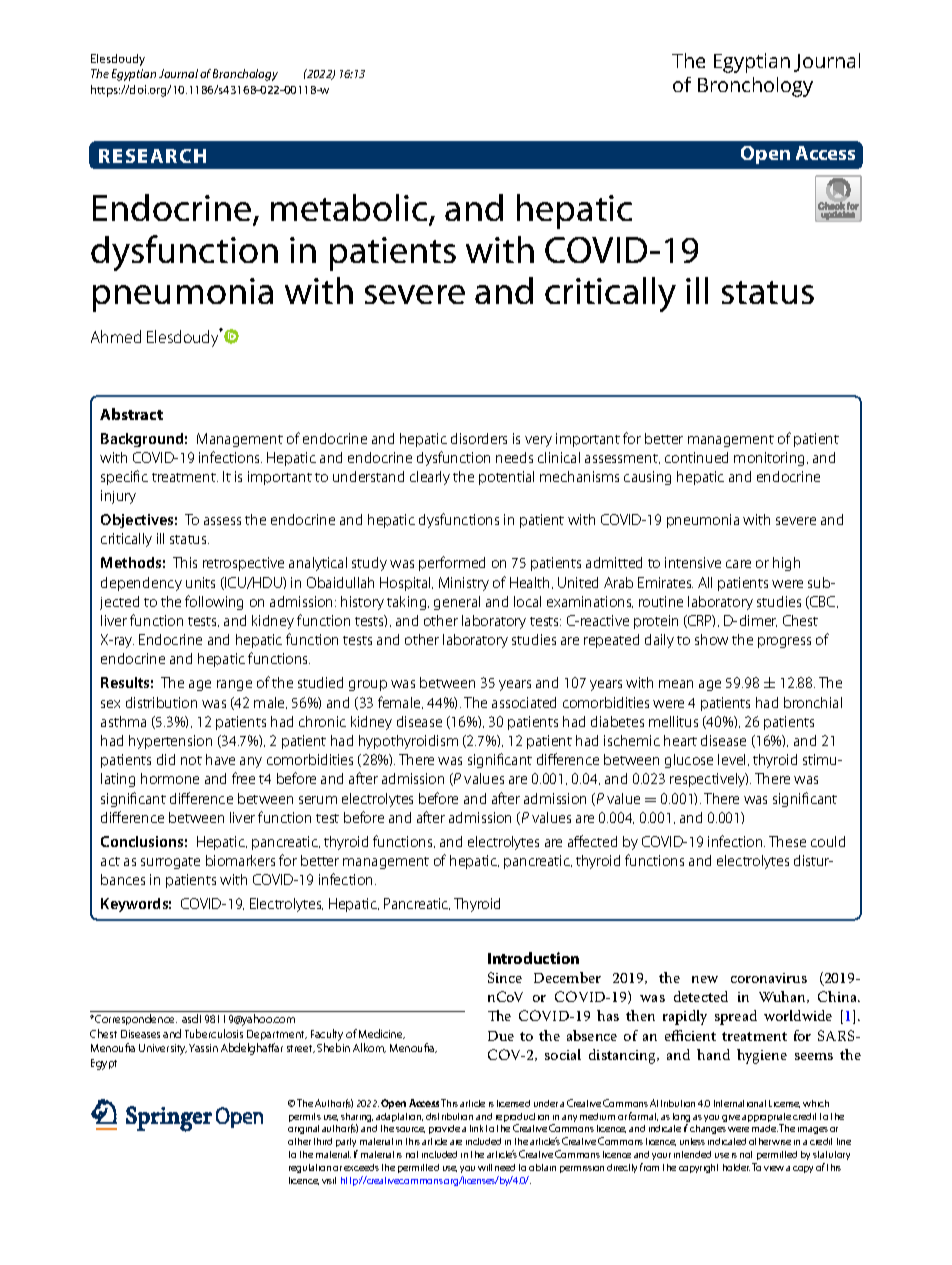 The width and height of the screenshot is (952, 1265). What do you see at coordinates (787, 841) in the screenshot?
I see `These` at bounding box center [787, 841].
